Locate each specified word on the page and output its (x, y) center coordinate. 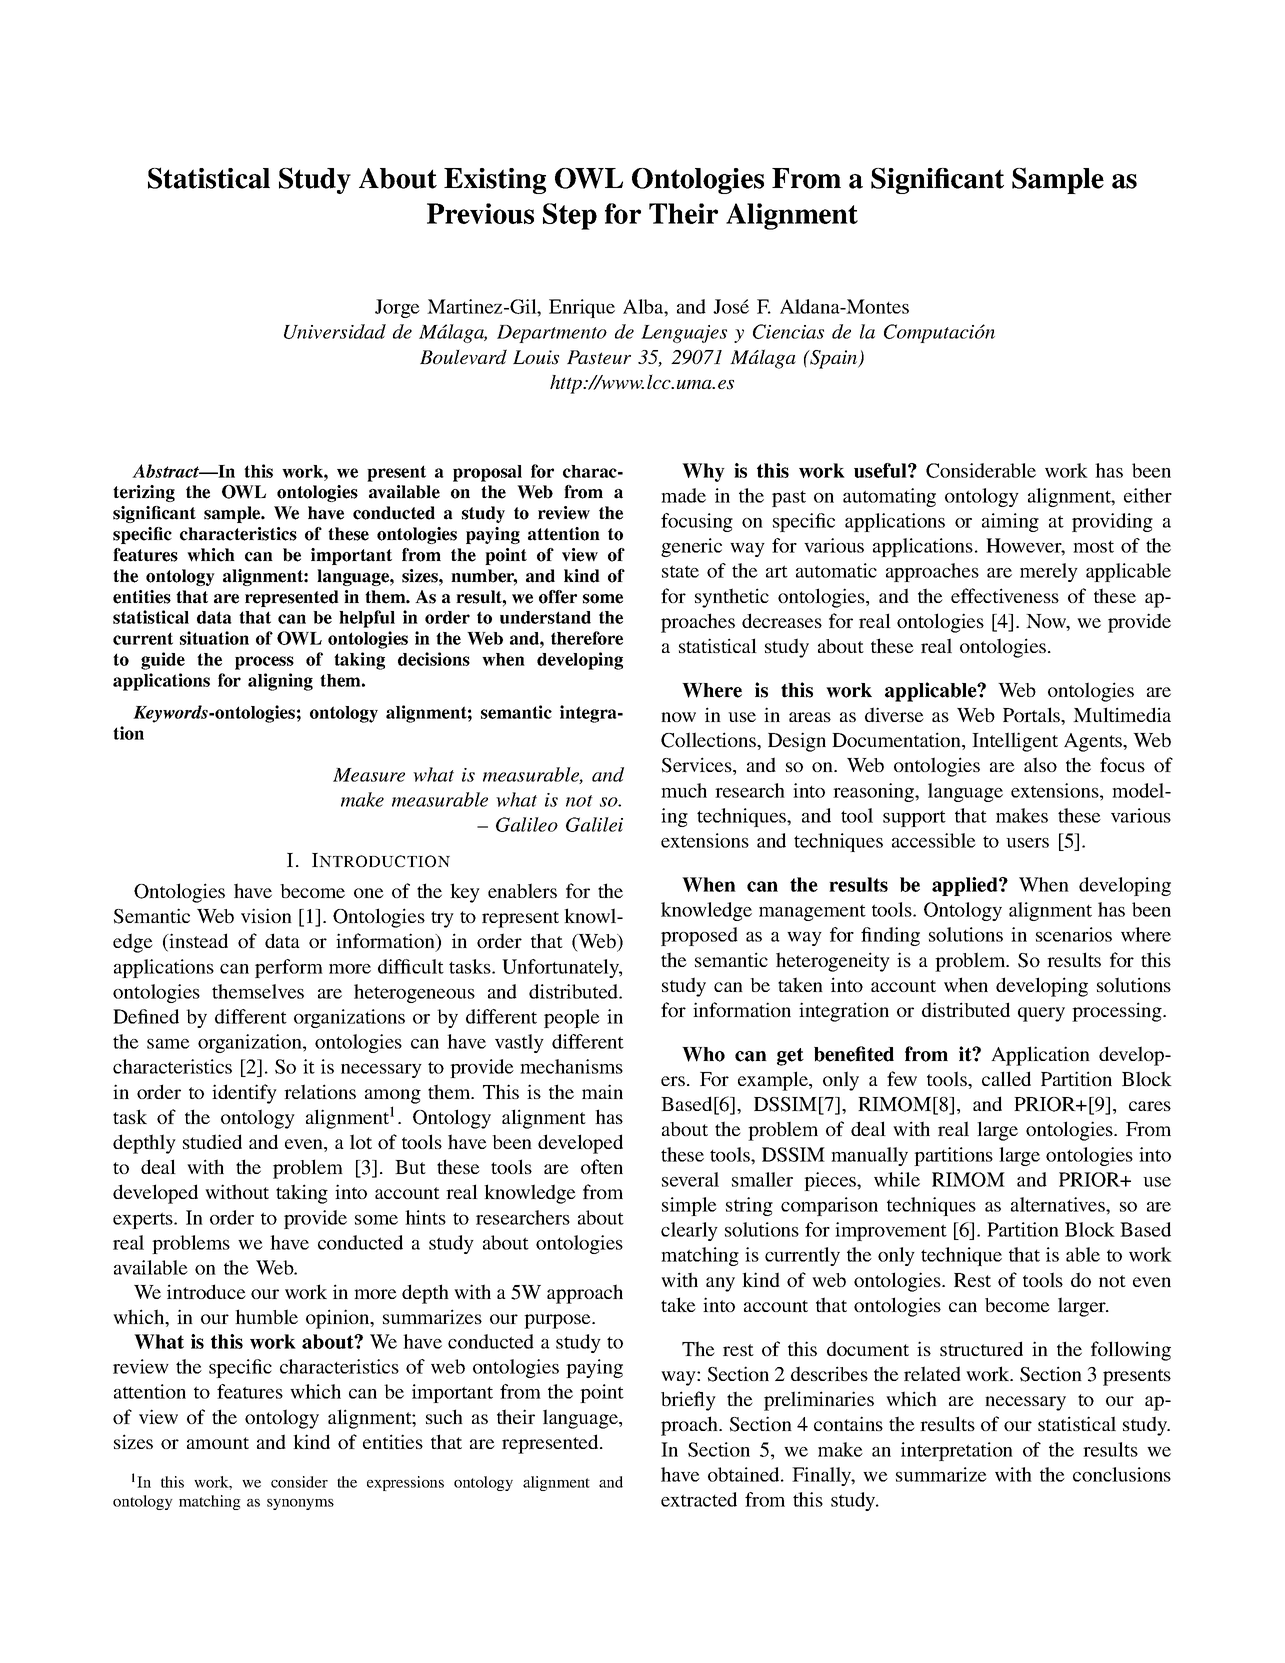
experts (144, 1220)
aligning (280, 682)
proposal (487, 473)
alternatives (1059, 1204)
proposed (699, 936)
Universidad (335, 331)
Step (570, 216)
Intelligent (1015, 742)
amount (218, 1443)
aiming (1010, 522)
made (683, 495)
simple (689, 1206)
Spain (834, 359)
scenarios (1074, 934)
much (684, 790)
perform (289, 968)
